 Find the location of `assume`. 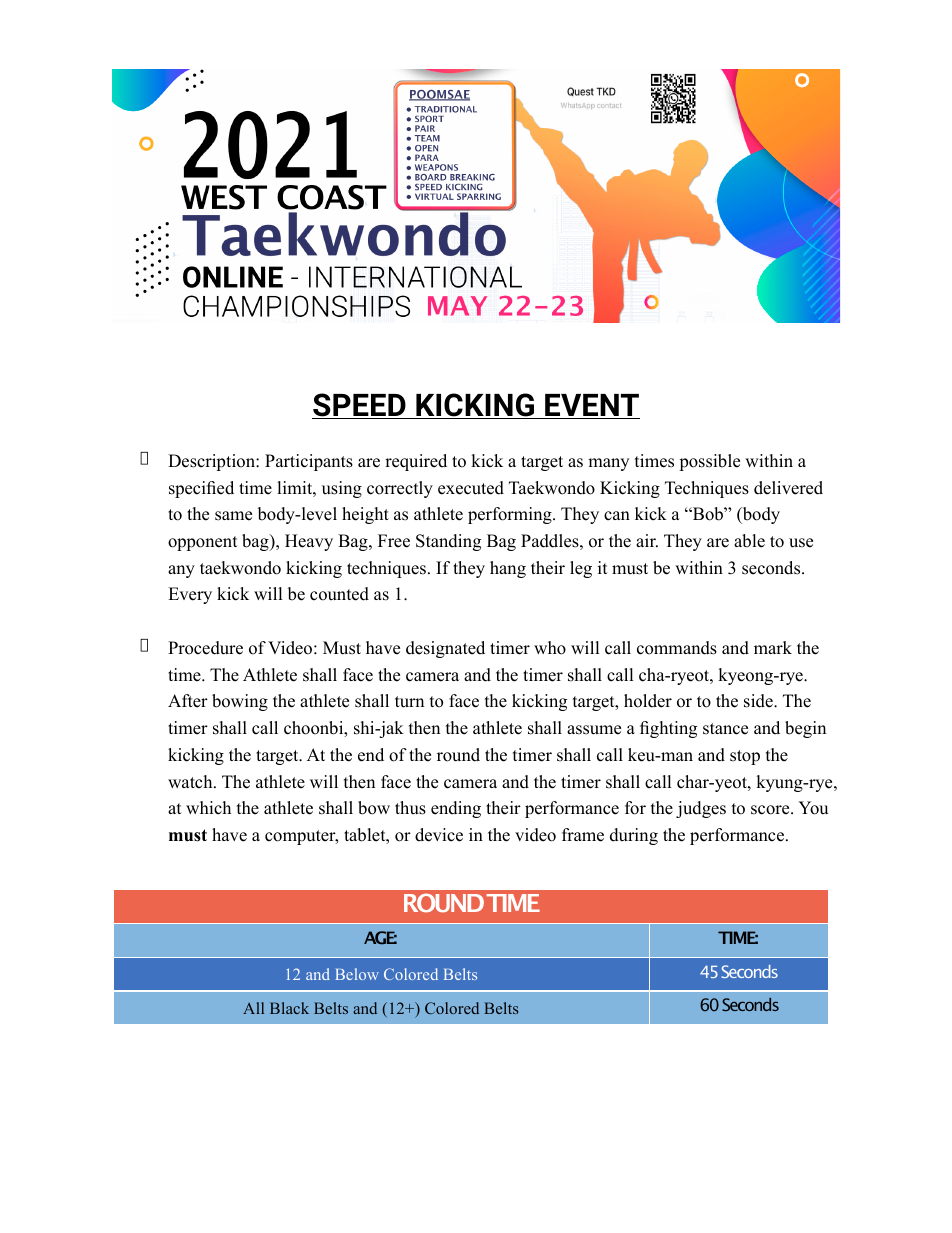

assume is located at coordinates (594, 730).
